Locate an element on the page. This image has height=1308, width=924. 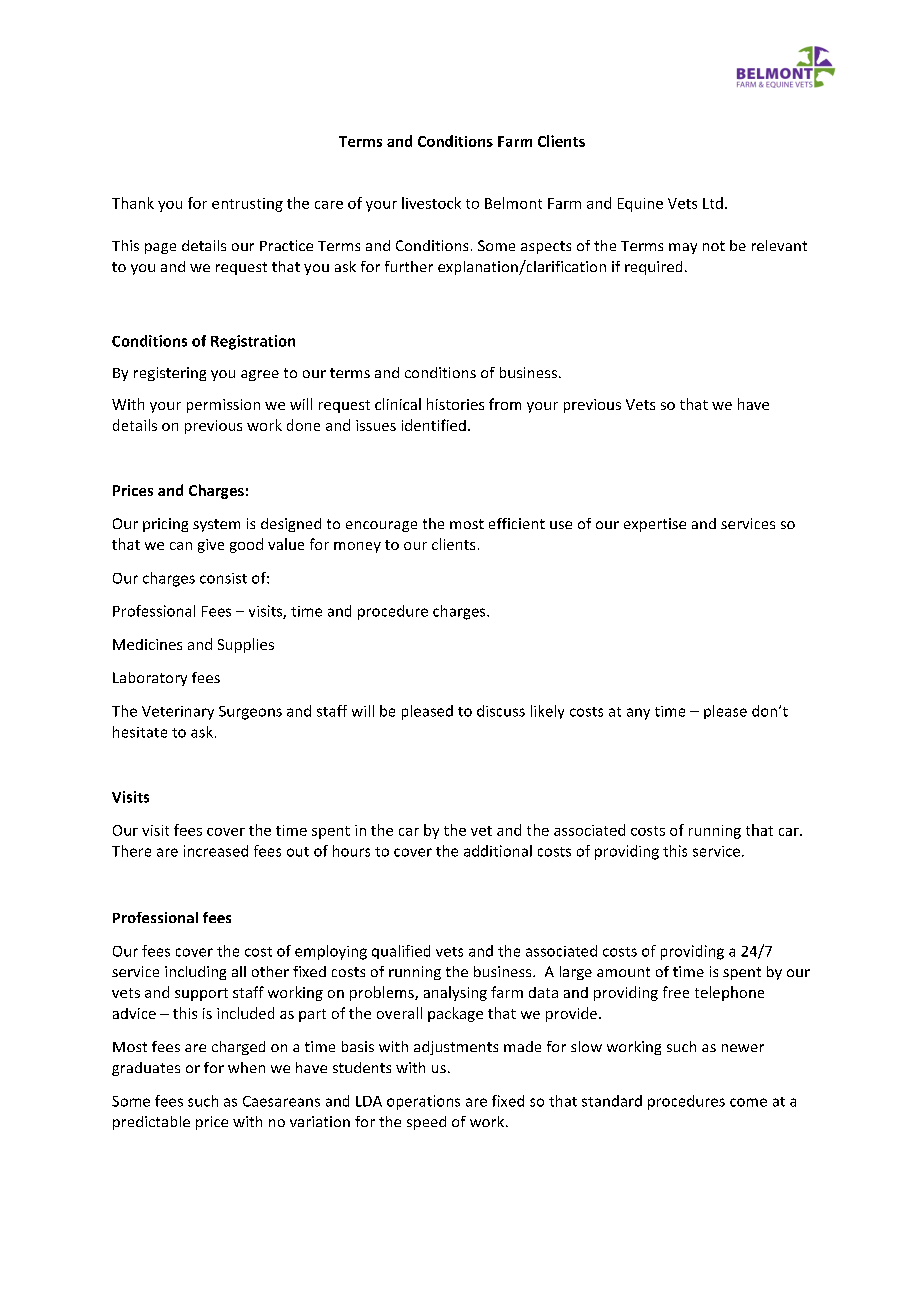
entrusting is located at coordinates (247, 205).
